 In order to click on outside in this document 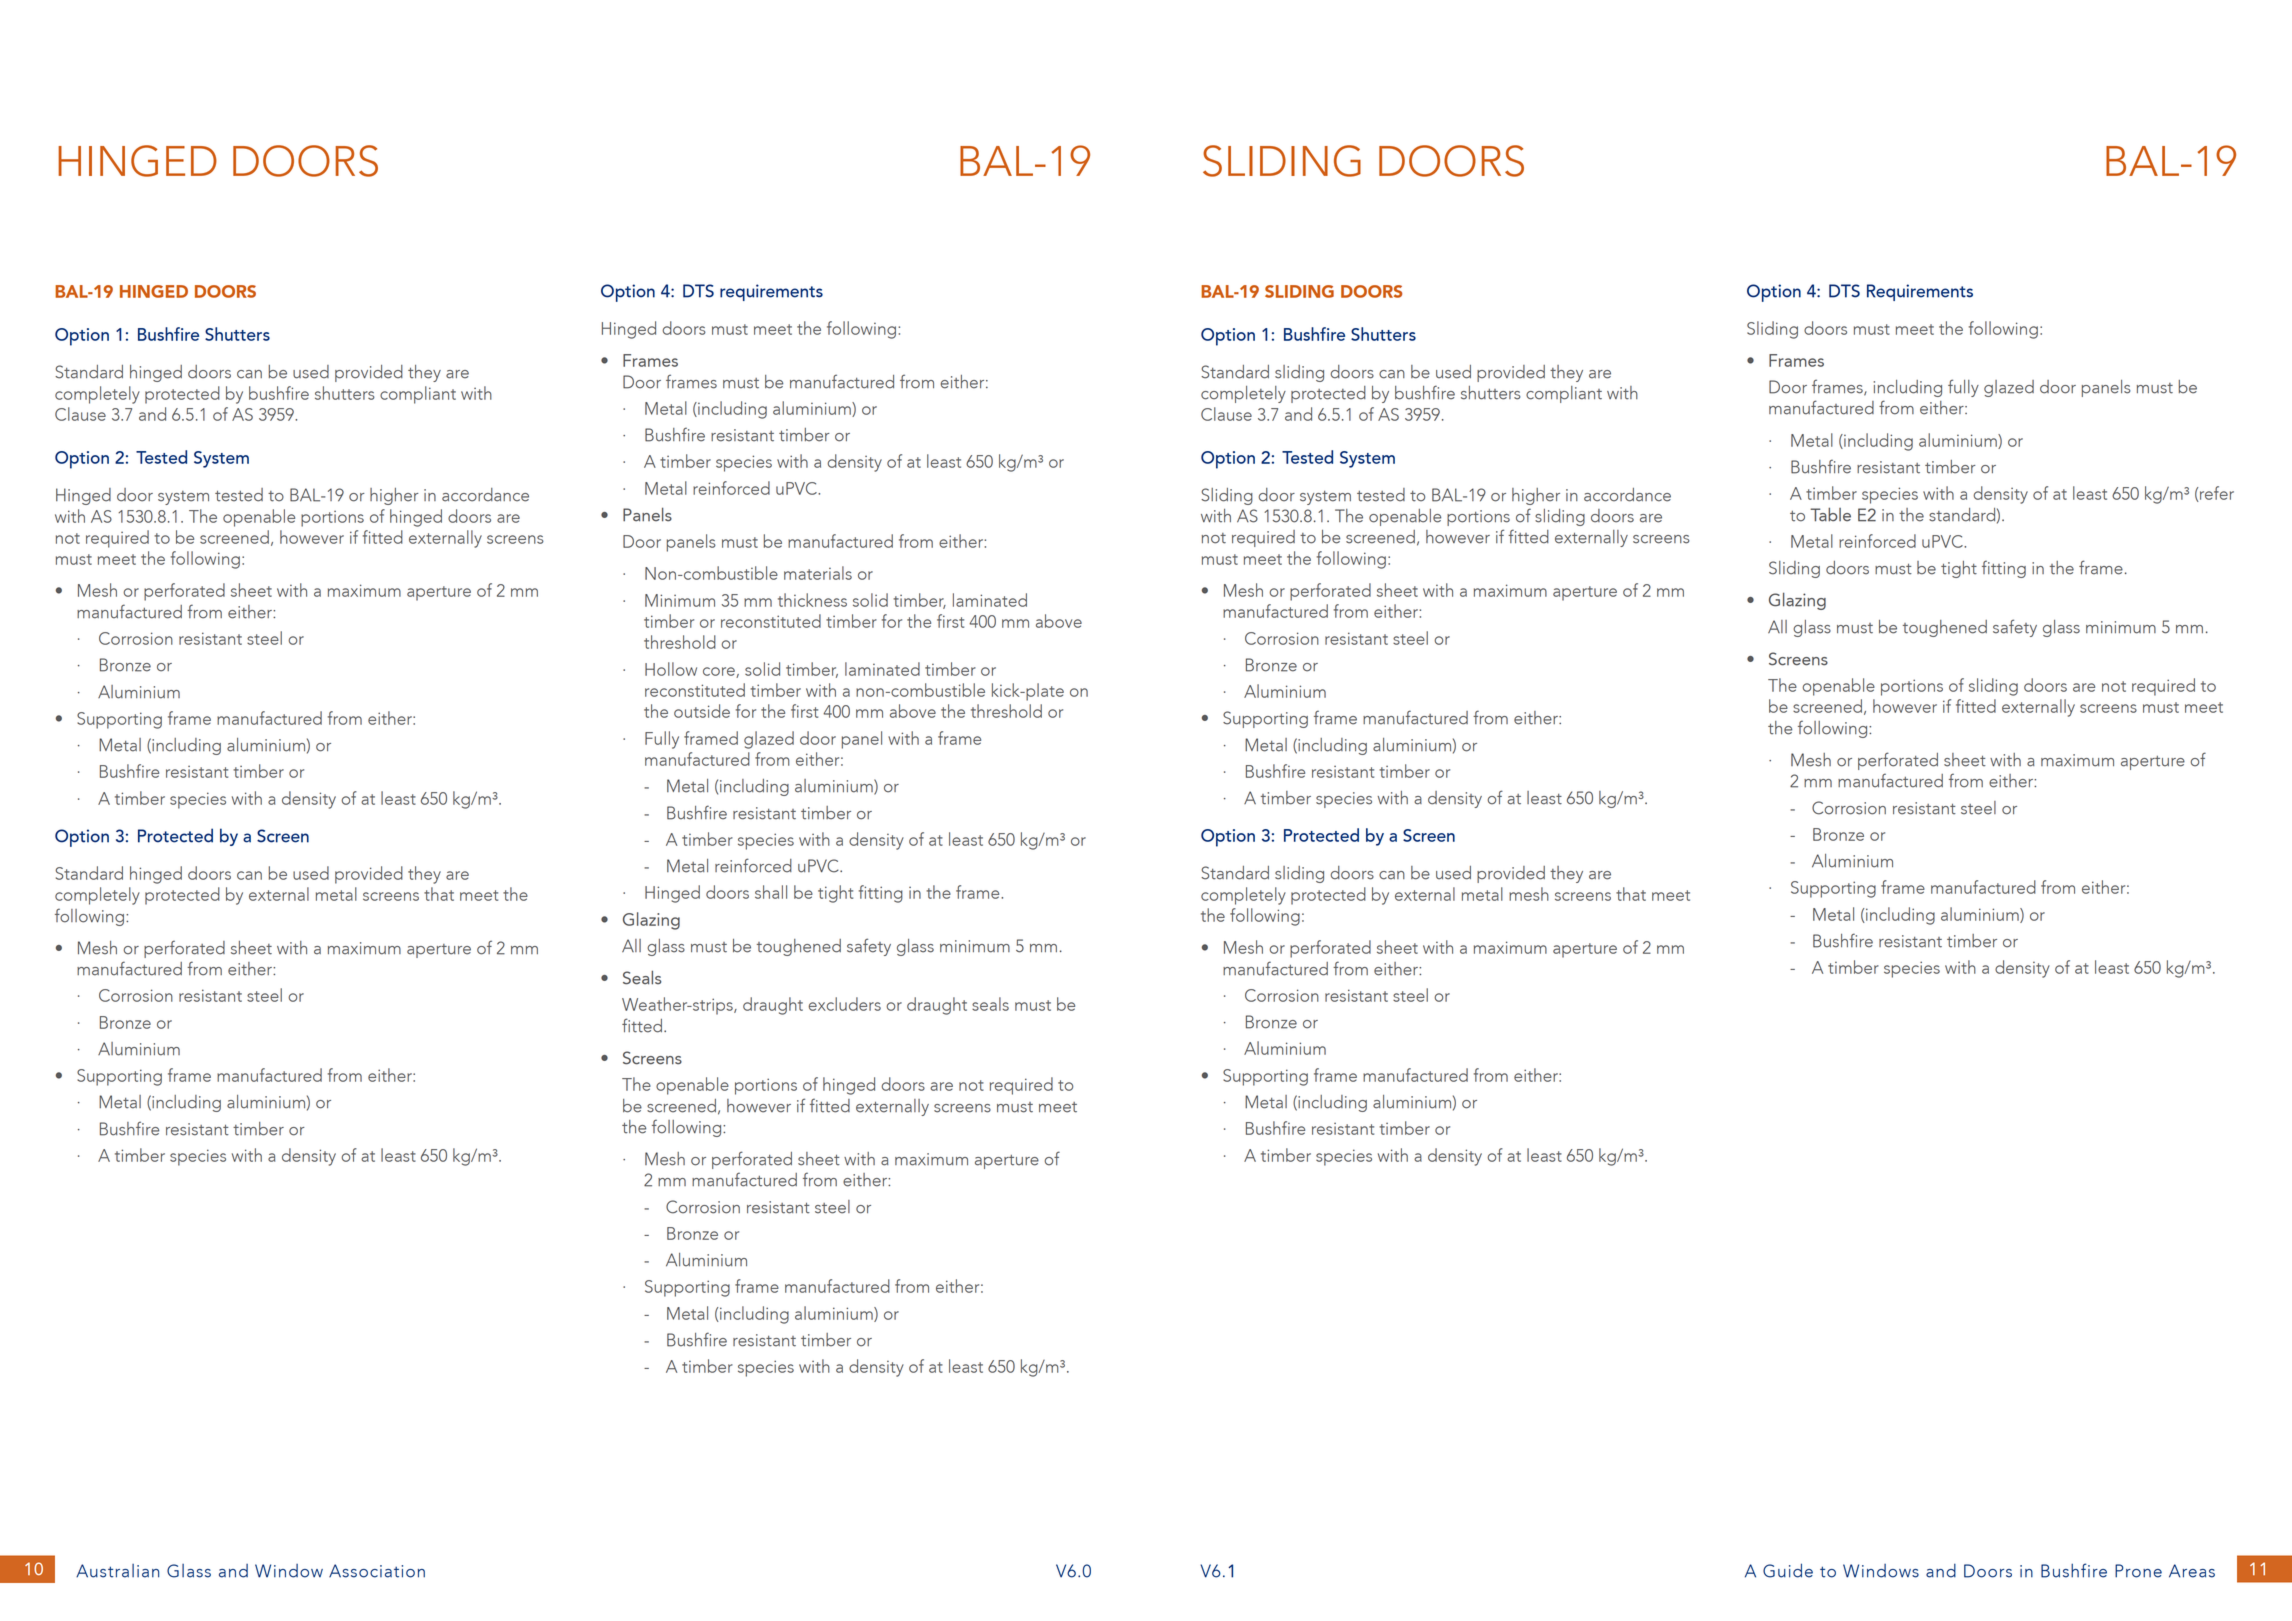, I will do `click(702, 711)`.
